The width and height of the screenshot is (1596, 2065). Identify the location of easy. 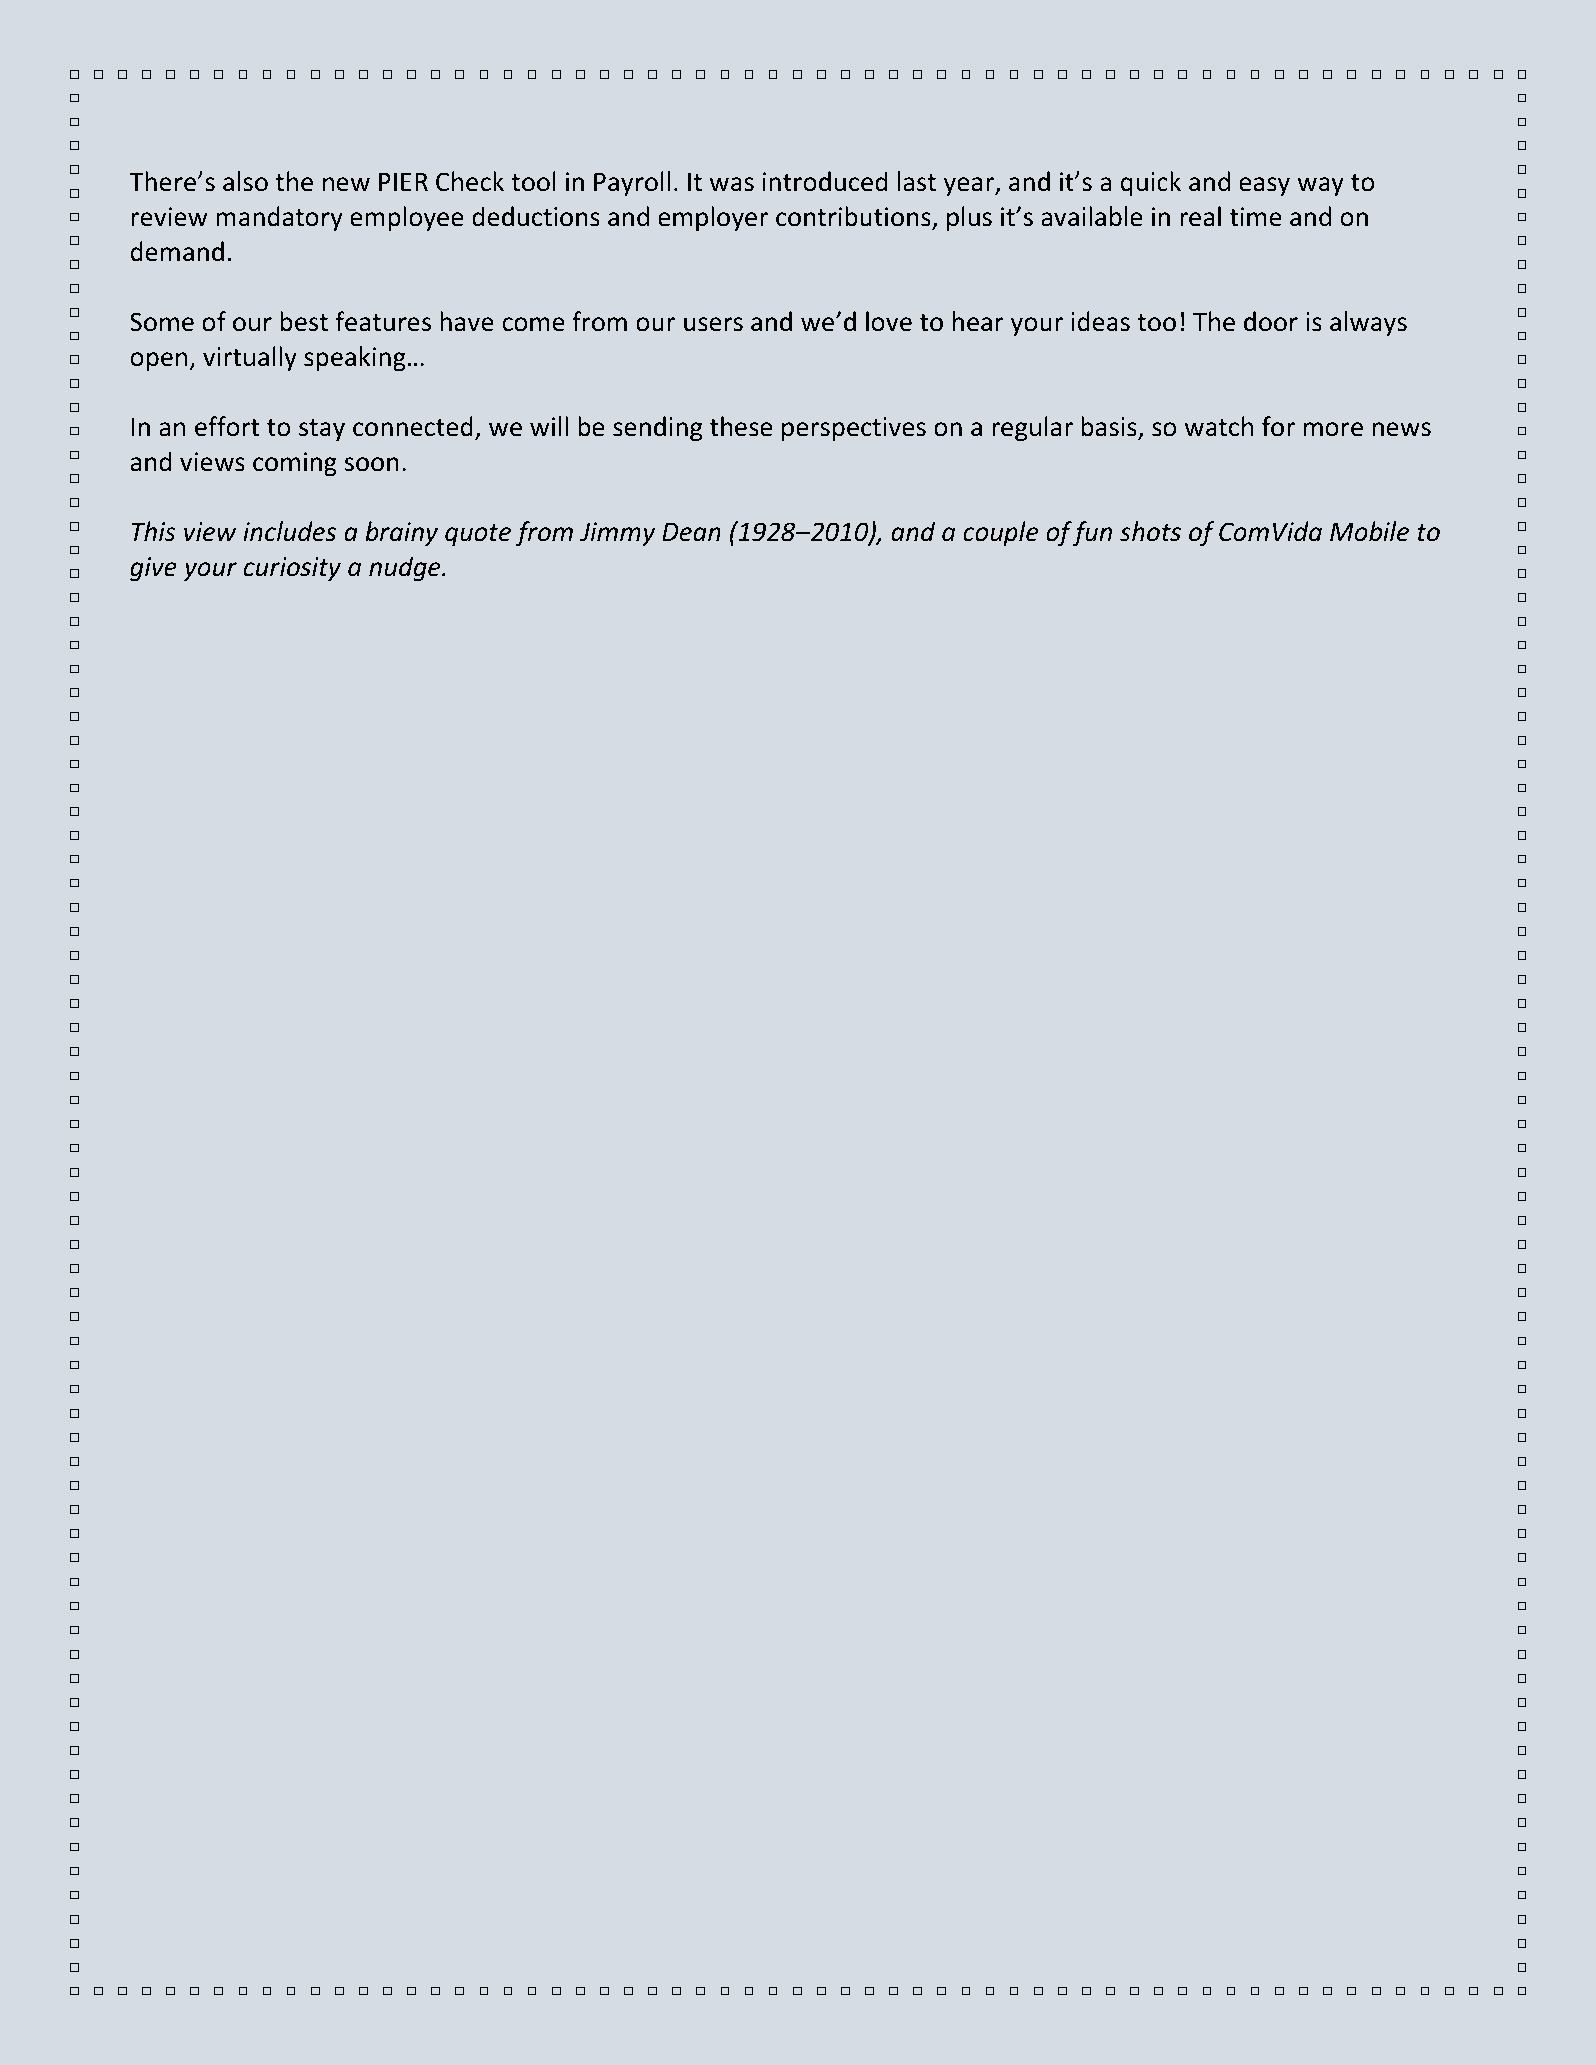
(1264, 186).
